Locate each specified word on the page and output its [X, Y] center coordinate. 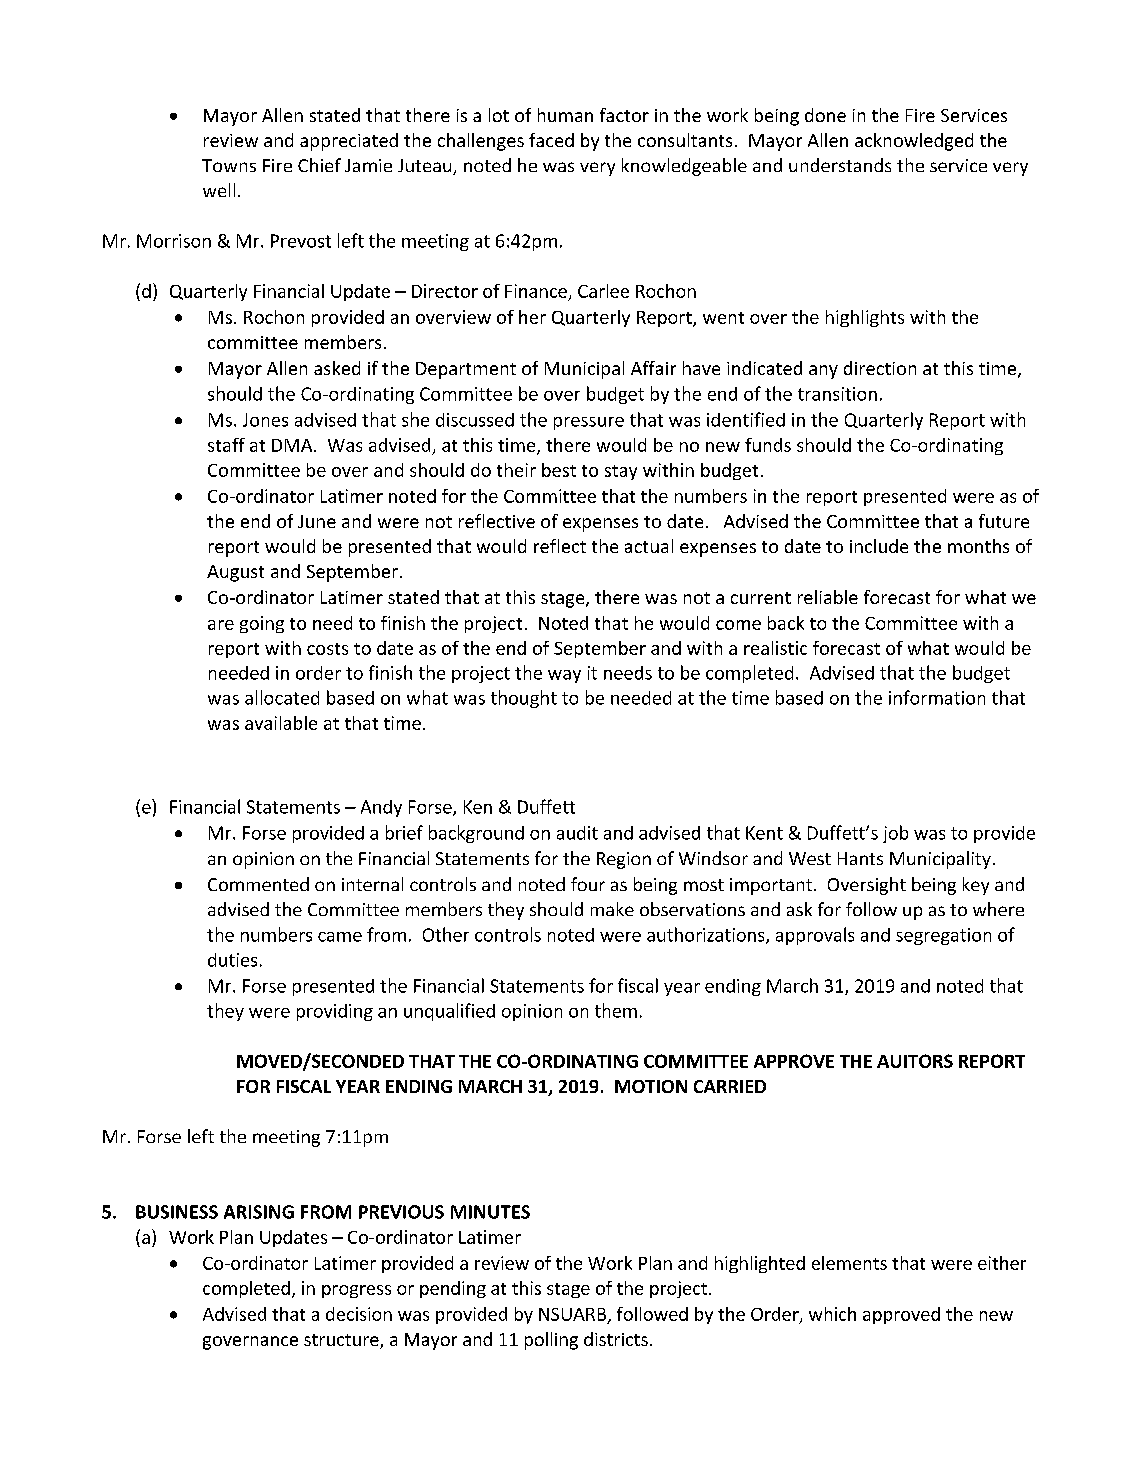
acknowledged [914, 142]
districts [616, 1339]
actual [649, 546]
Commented [258, 884]
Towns [229, 165]
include [879, 546]
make [612, 909]
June [317, 521]
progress [356, 1291]
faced [551, 140]
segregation [943, 936]
